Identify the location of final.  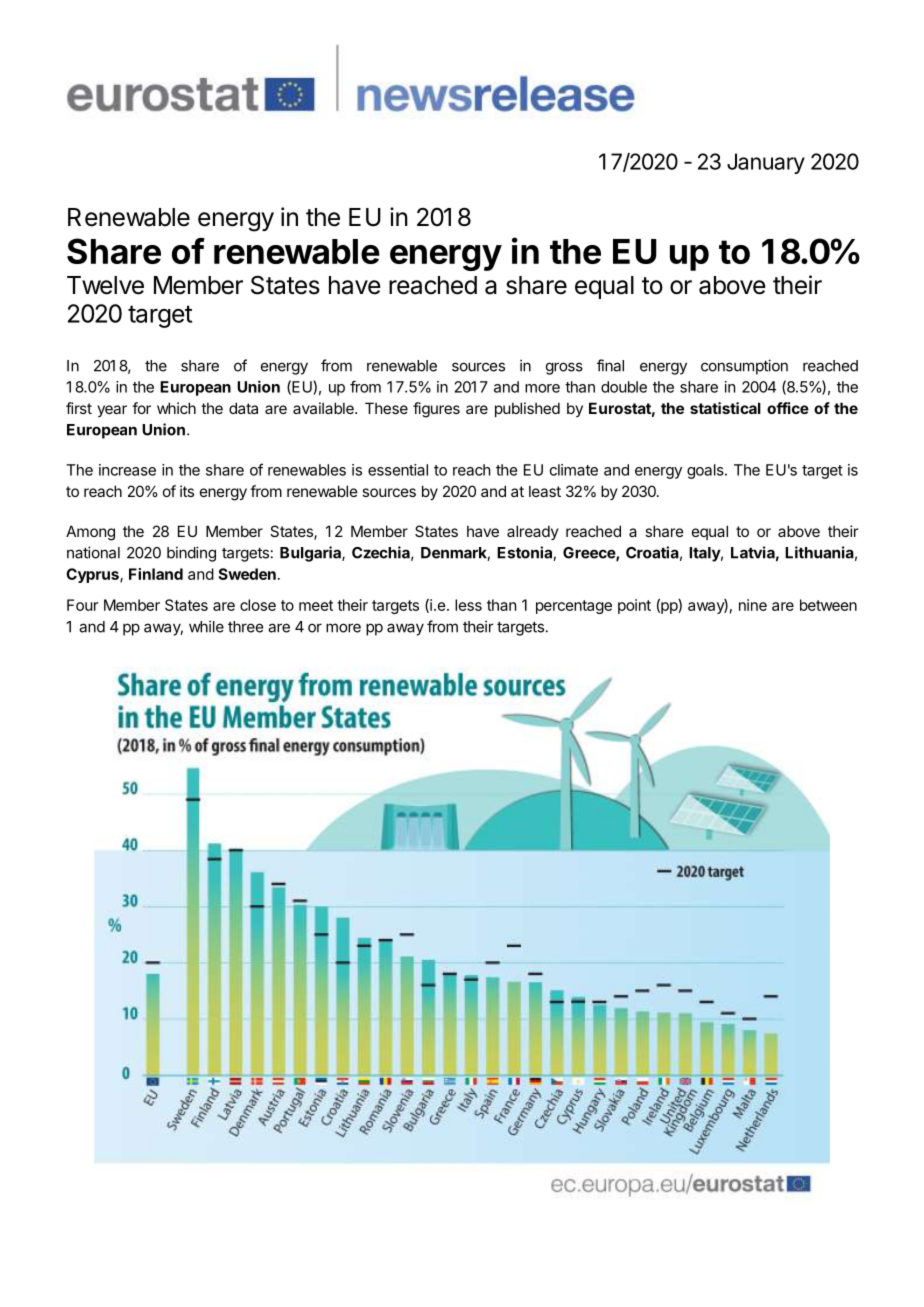
(610, 365).
